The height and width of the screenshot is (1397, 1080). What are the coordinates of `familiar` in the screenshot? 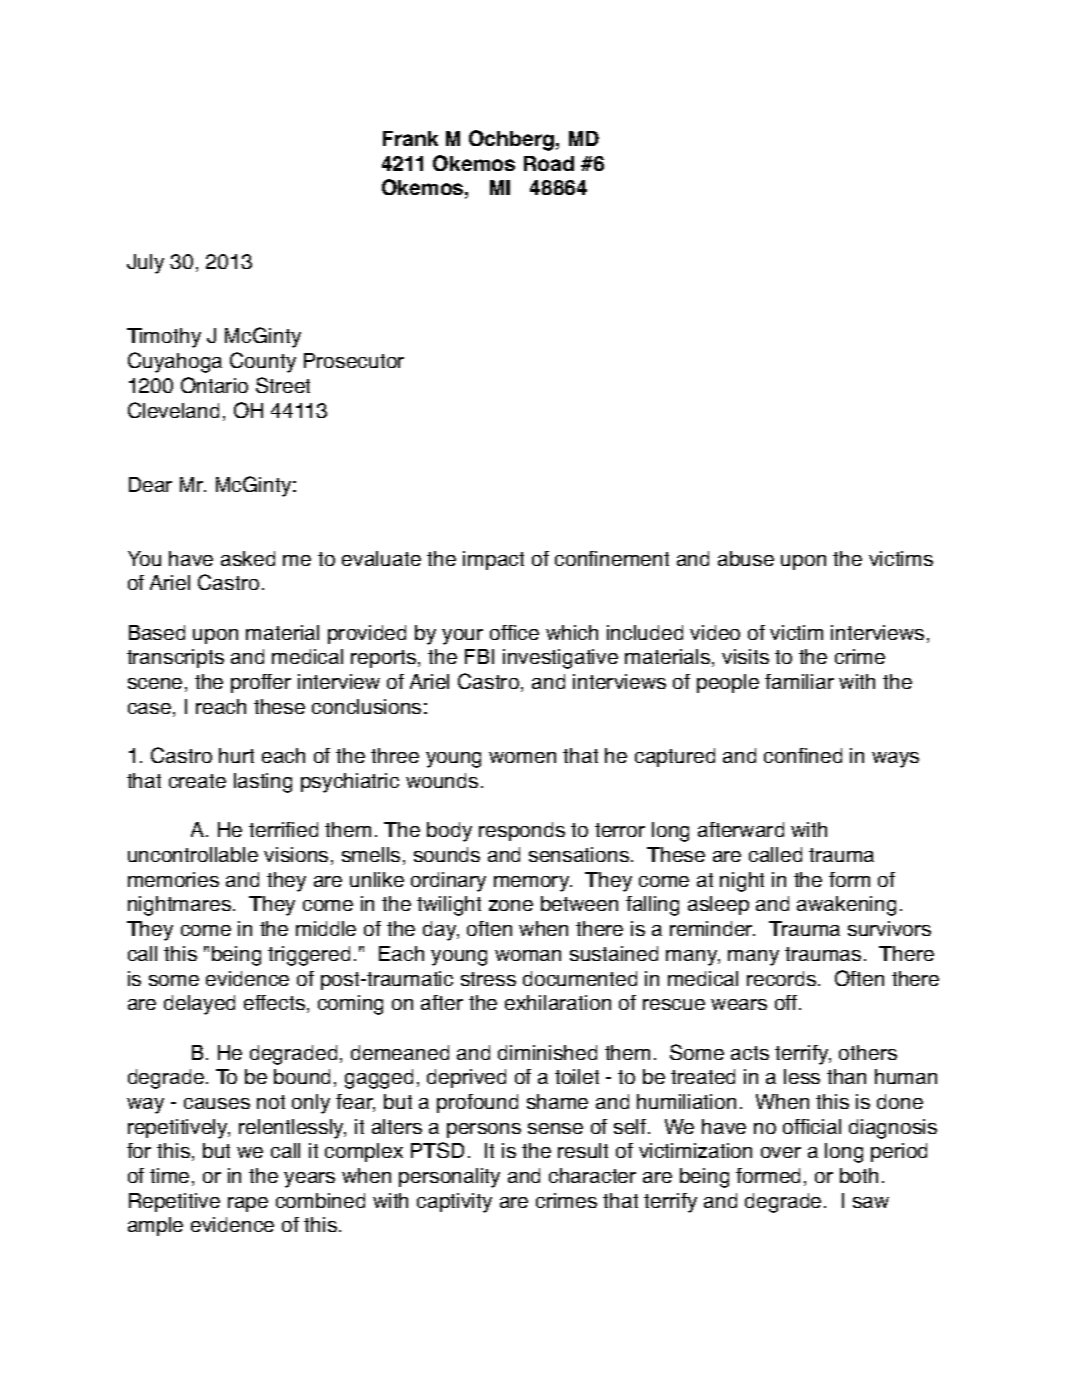 It's located at (799, 681).
